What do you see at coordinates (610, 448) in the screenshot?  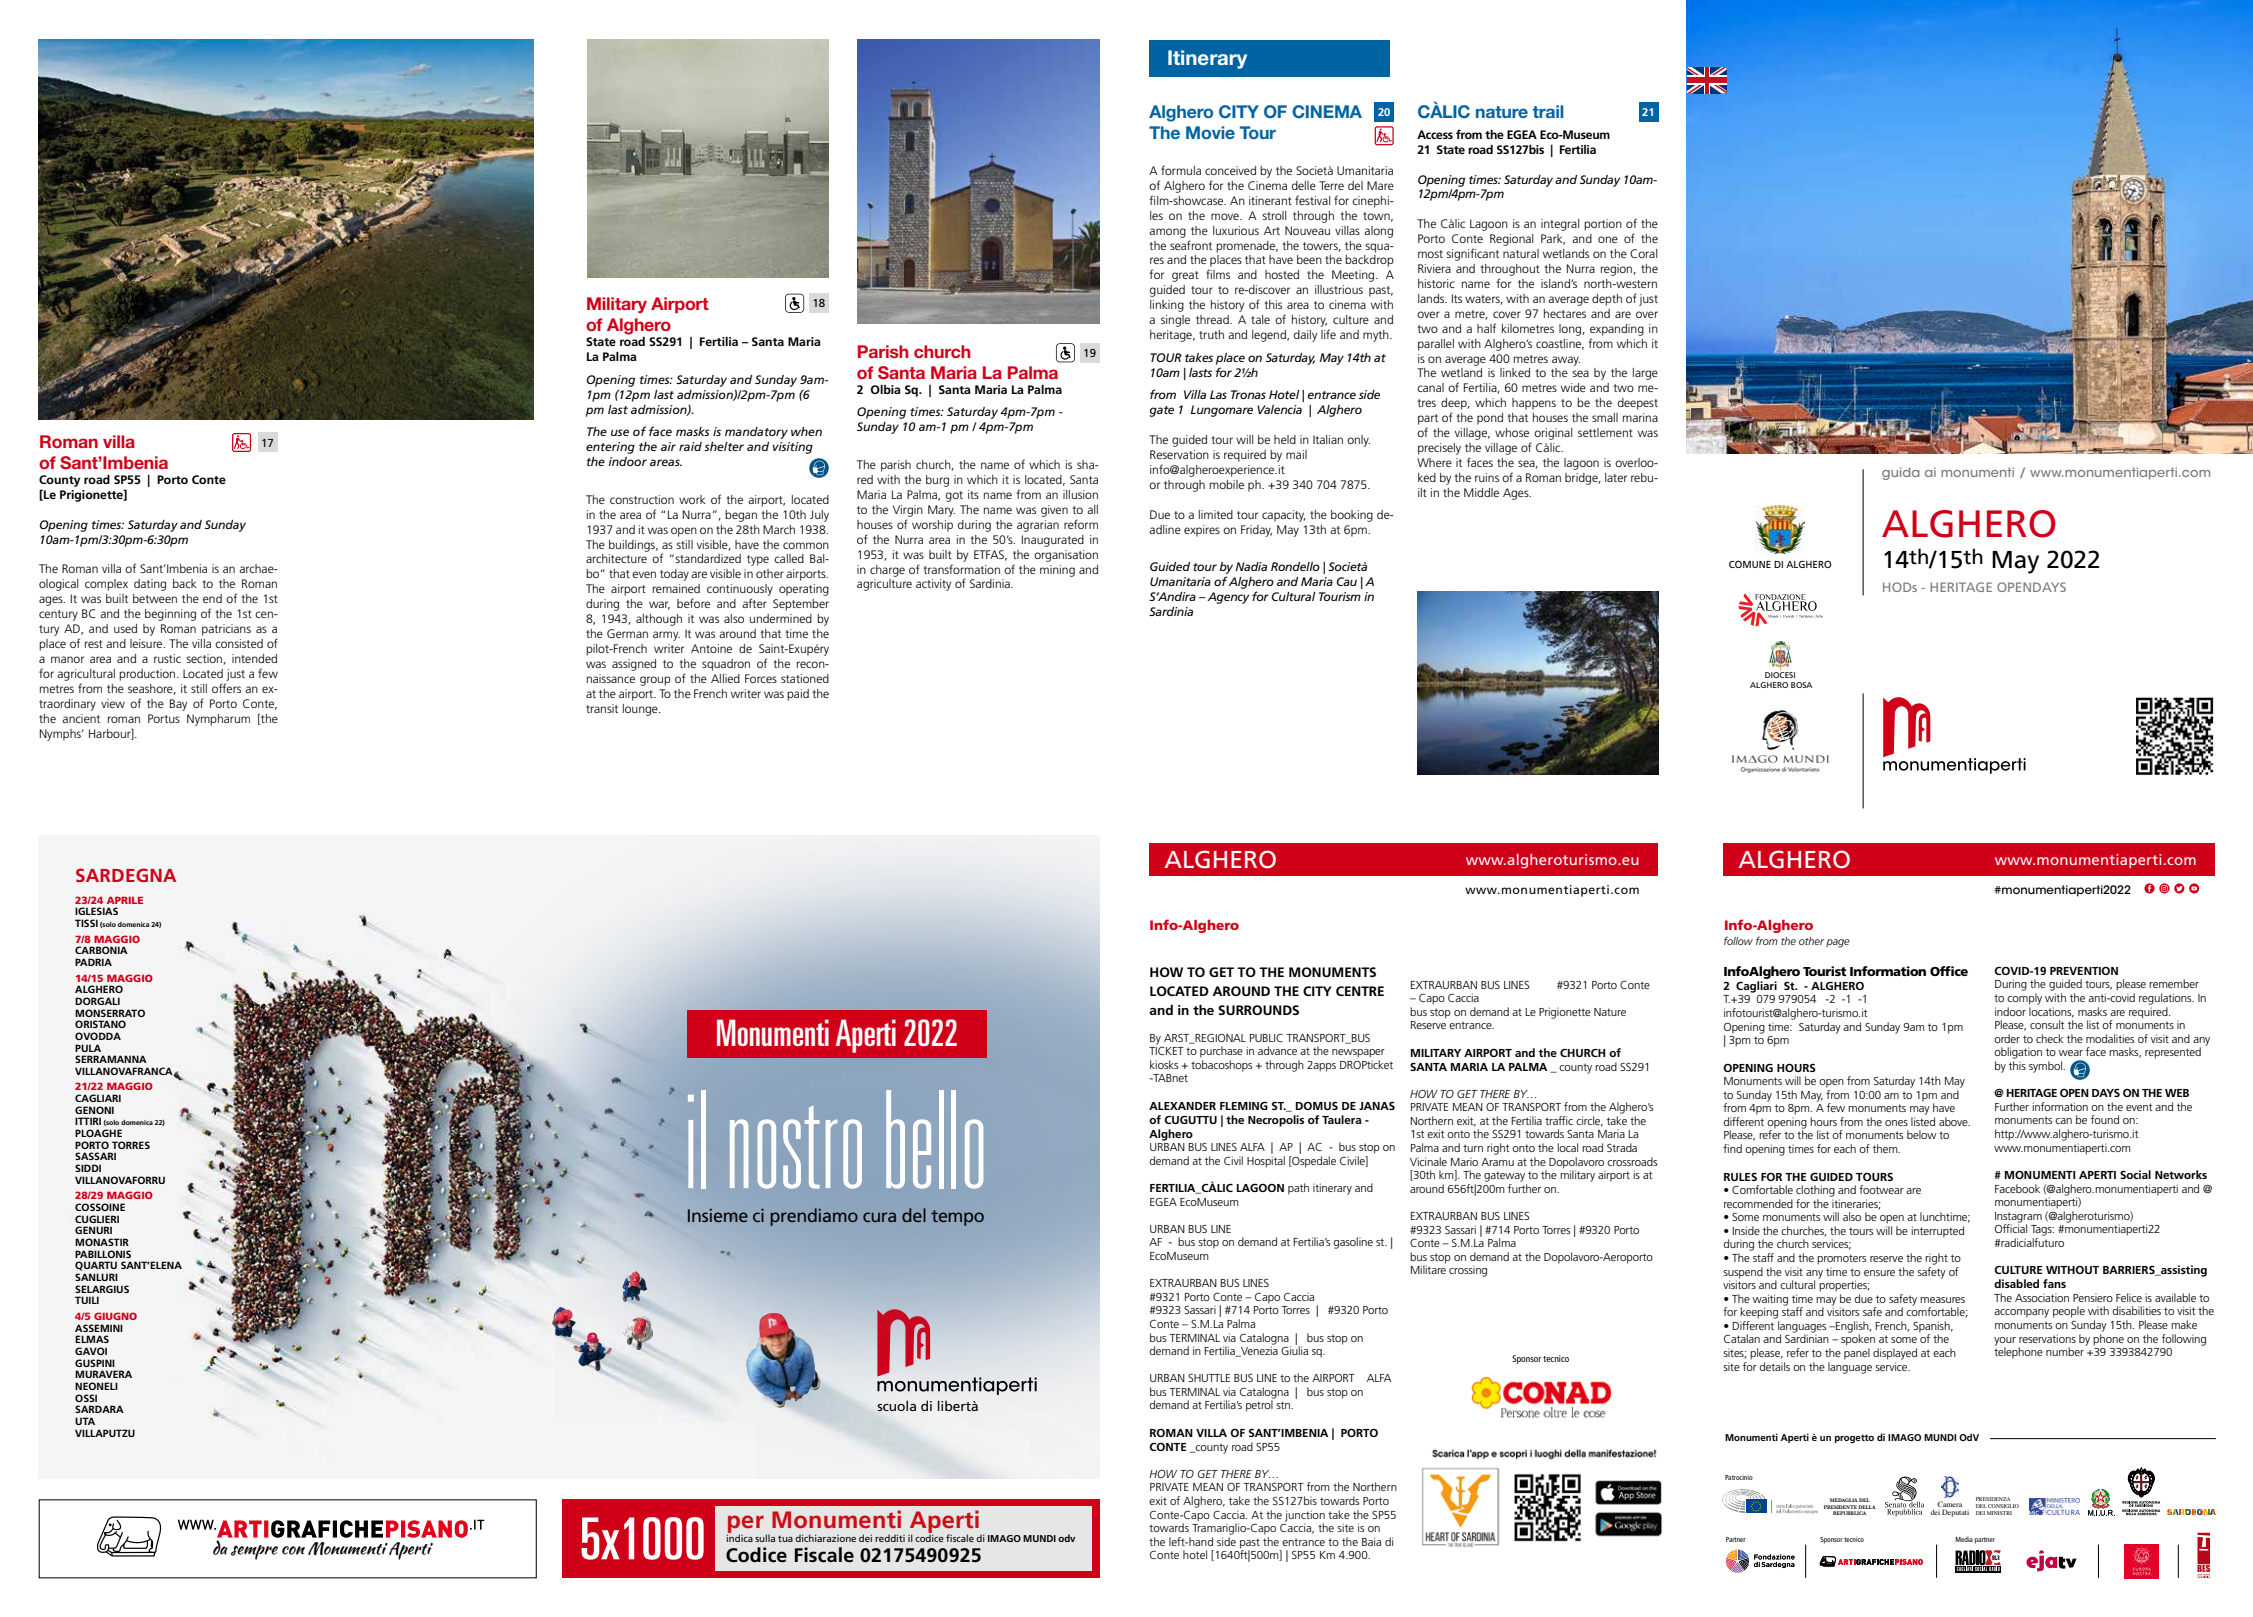 I see `entering` at bounding box center [610, 448].
